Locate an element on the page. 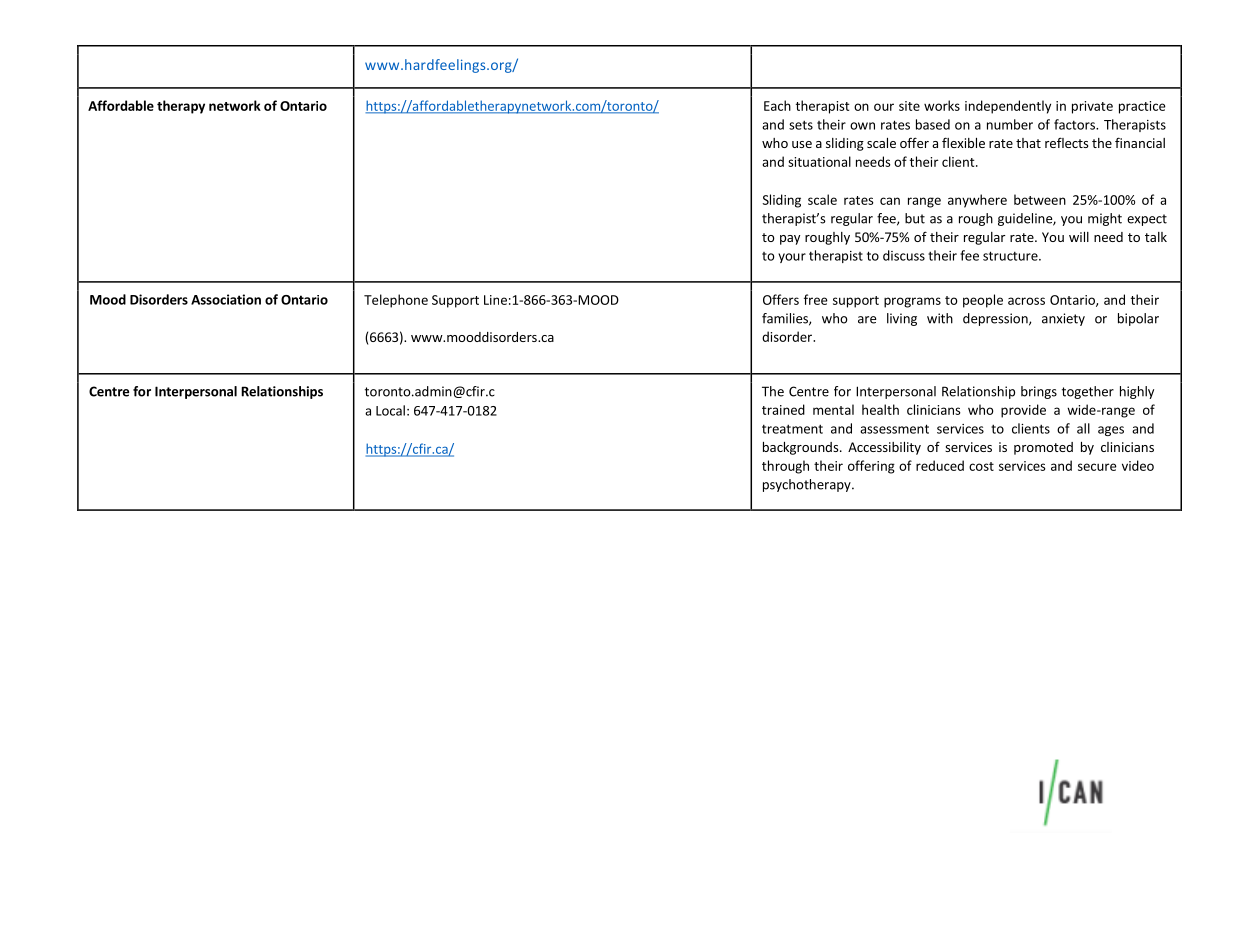 This page has height=952, width=1233. brings is located at coordinates (1039, 392).
